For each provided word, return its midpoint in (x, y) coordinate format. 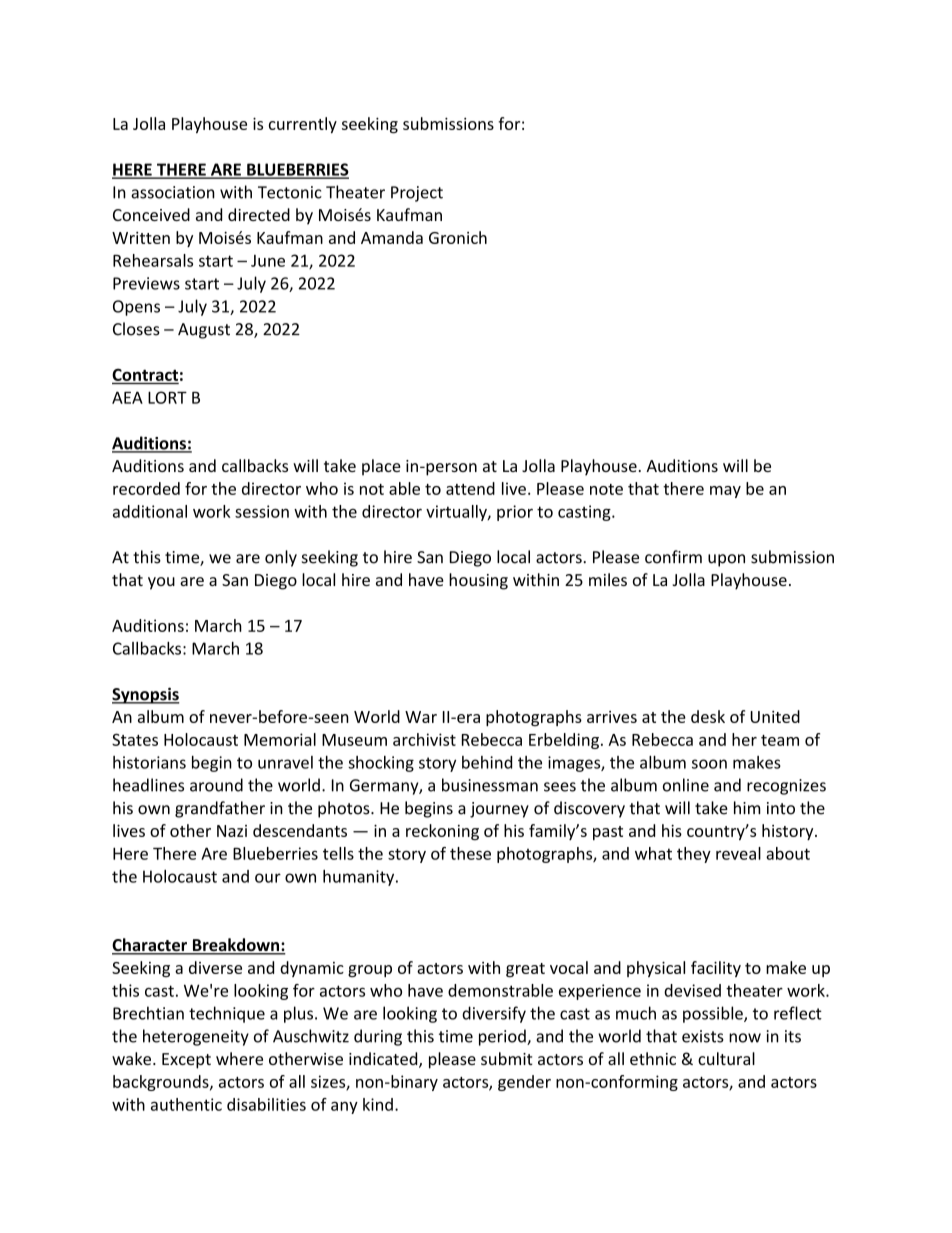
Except (186, 1061)
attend (470, 488)
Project (417, 194)
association (173, 192)
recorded (146, 488)
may (725, 492)
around (216, 785)
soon (709, 764)
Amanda (392, 237)
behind (487, 762)
